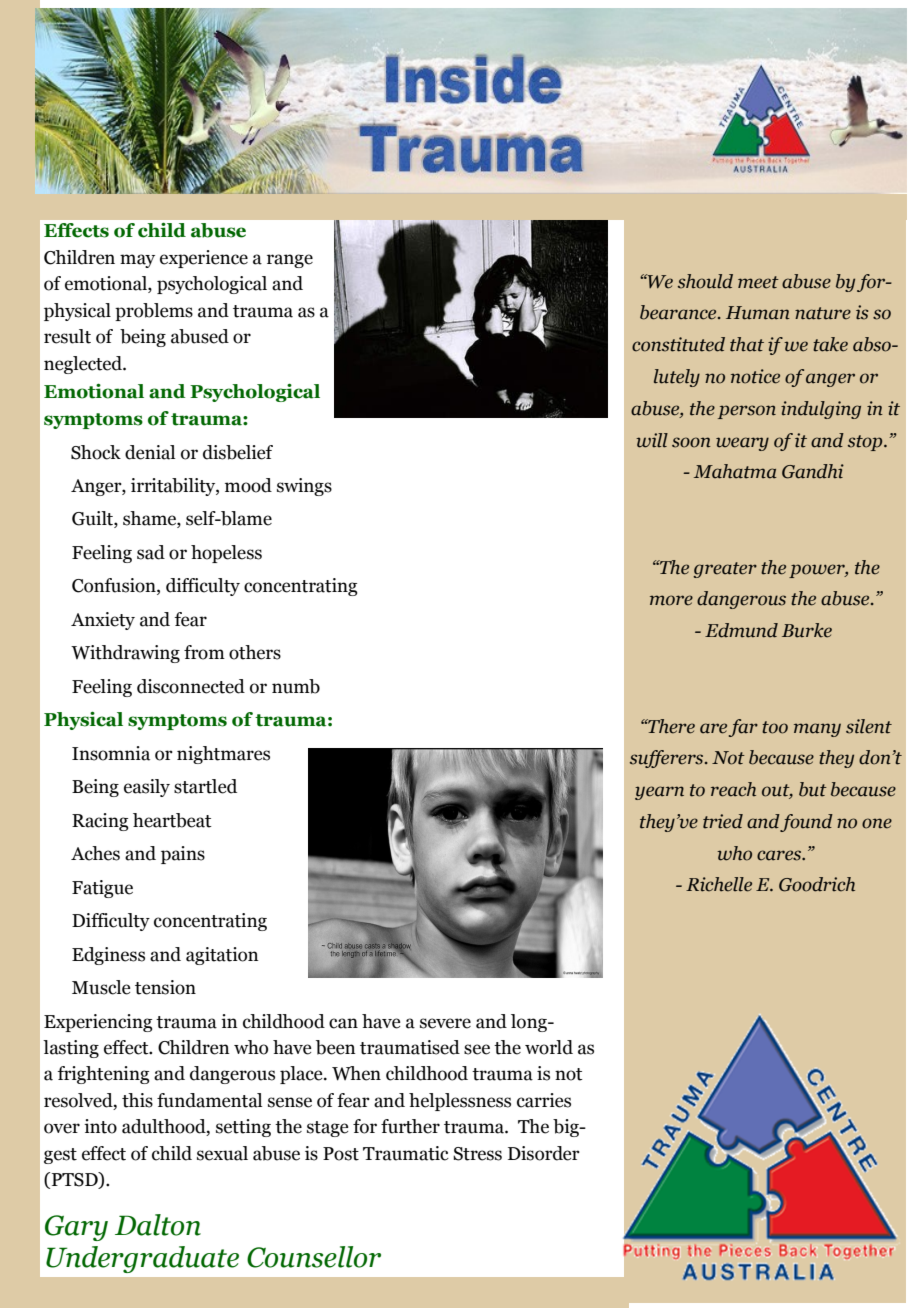 Image resolution: width=924 pixels, height=1308 pixels. Describe the element at coordinates (659, 793) in the screenshot. I see `yearn` at that location.
